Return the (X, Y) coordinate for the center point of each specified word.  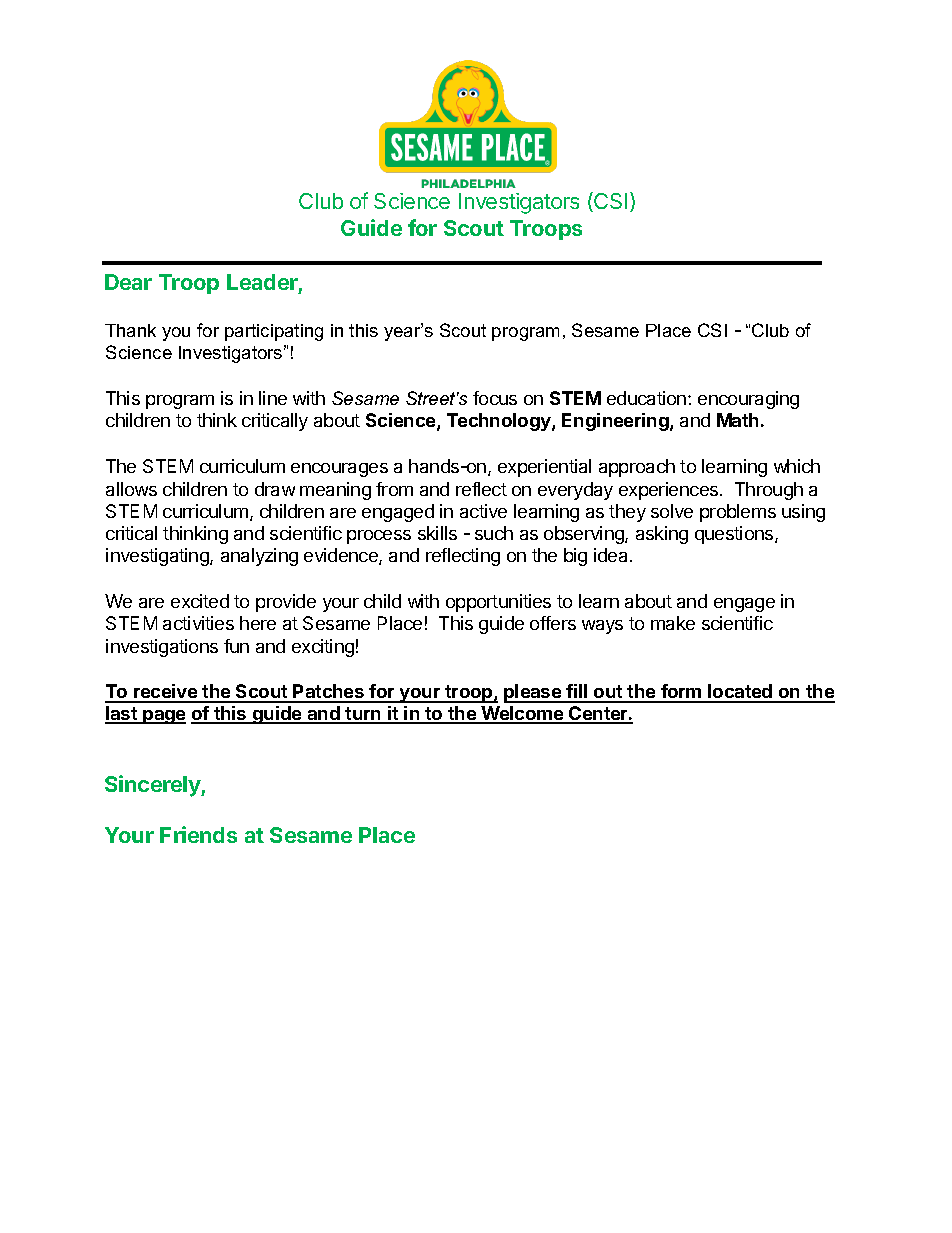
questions (735, 535)
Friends (198, 834)
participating (274, 332)
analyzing (259, 557)
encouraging (748, 400)
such (494, 533)
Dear (128, 282)
